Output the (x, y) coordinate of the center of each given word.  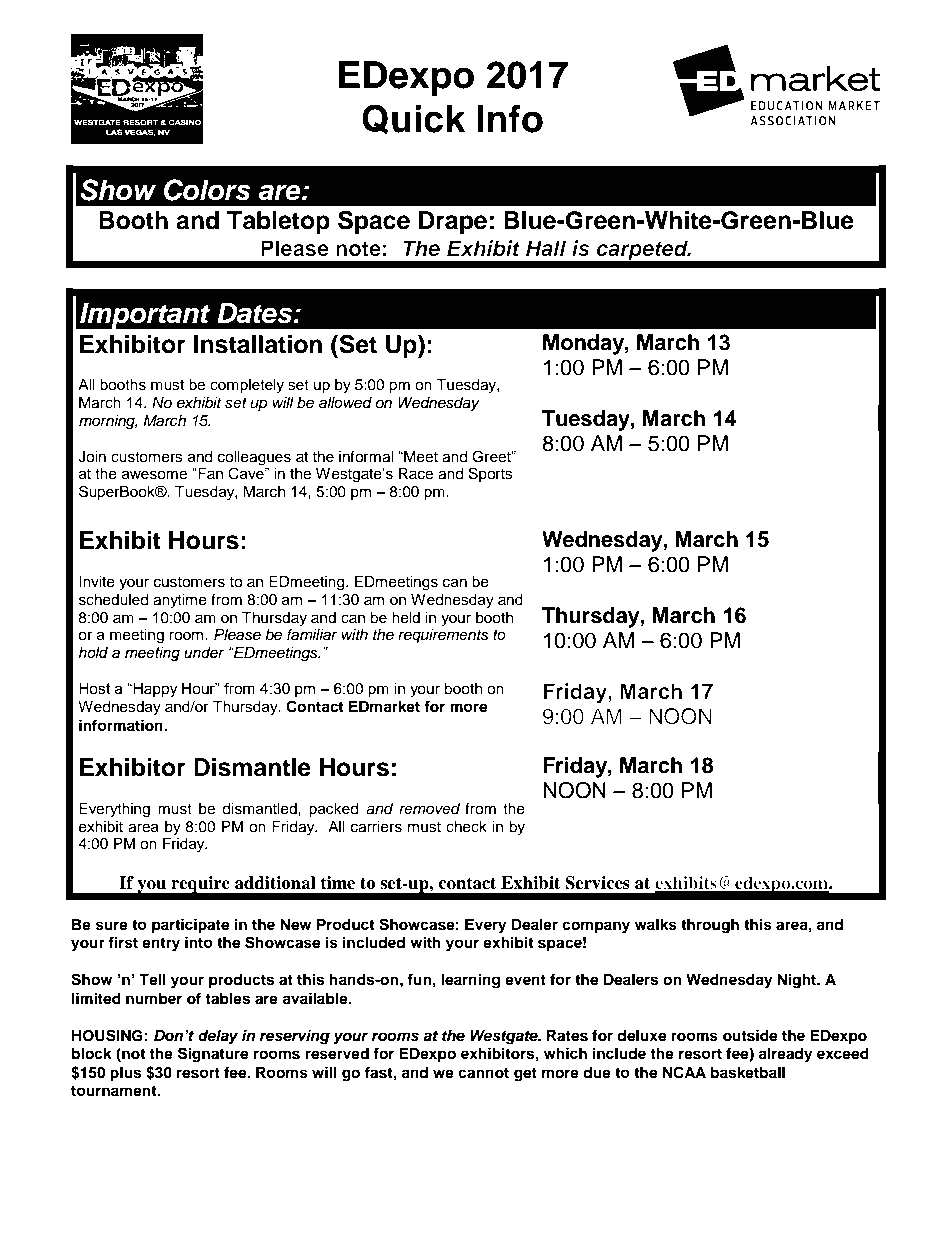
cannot (483, 1073)
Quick (413, 119)
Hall (546, 248)
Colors (207, 190)
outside (750, 1035)
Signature (213, 1055)
